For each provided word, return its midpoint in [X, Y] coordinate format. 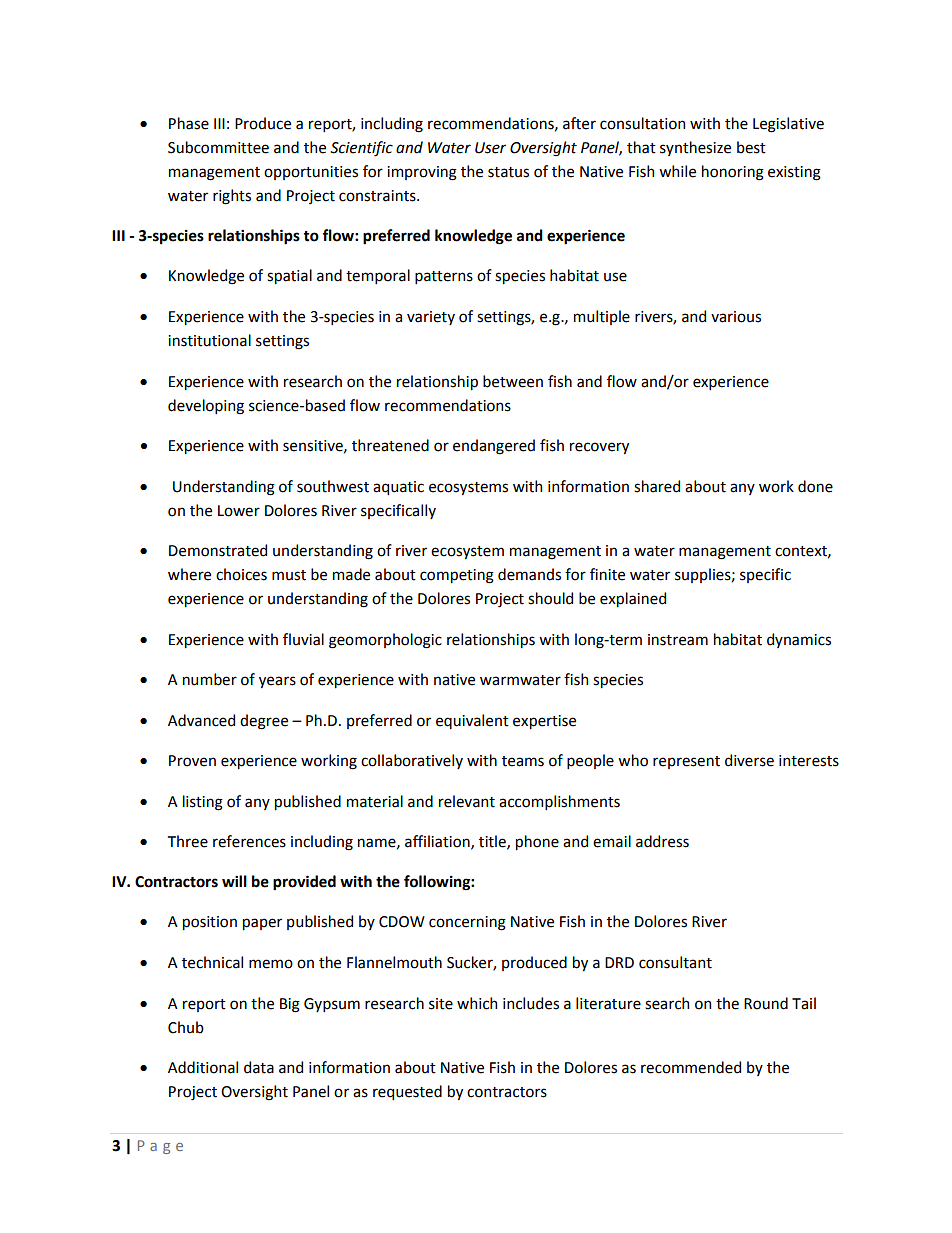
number [210, 679]
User [490, 148]
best [751, 147]
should [550, 598]
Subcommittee [218, 147]
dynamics [799, 640]
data [259, 1067]
